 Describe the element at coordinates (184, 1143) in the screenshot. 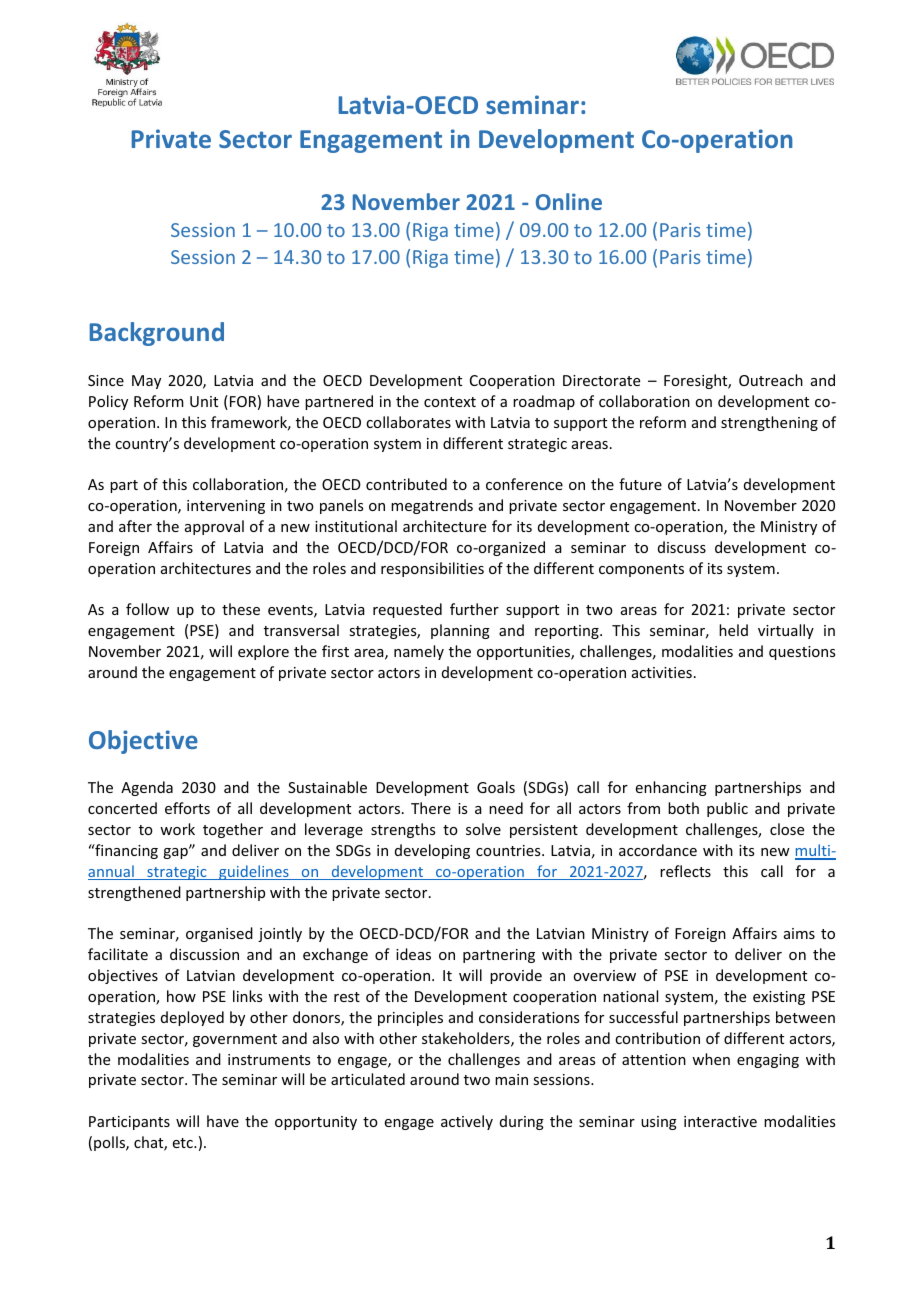

I see `etc` at that location.
